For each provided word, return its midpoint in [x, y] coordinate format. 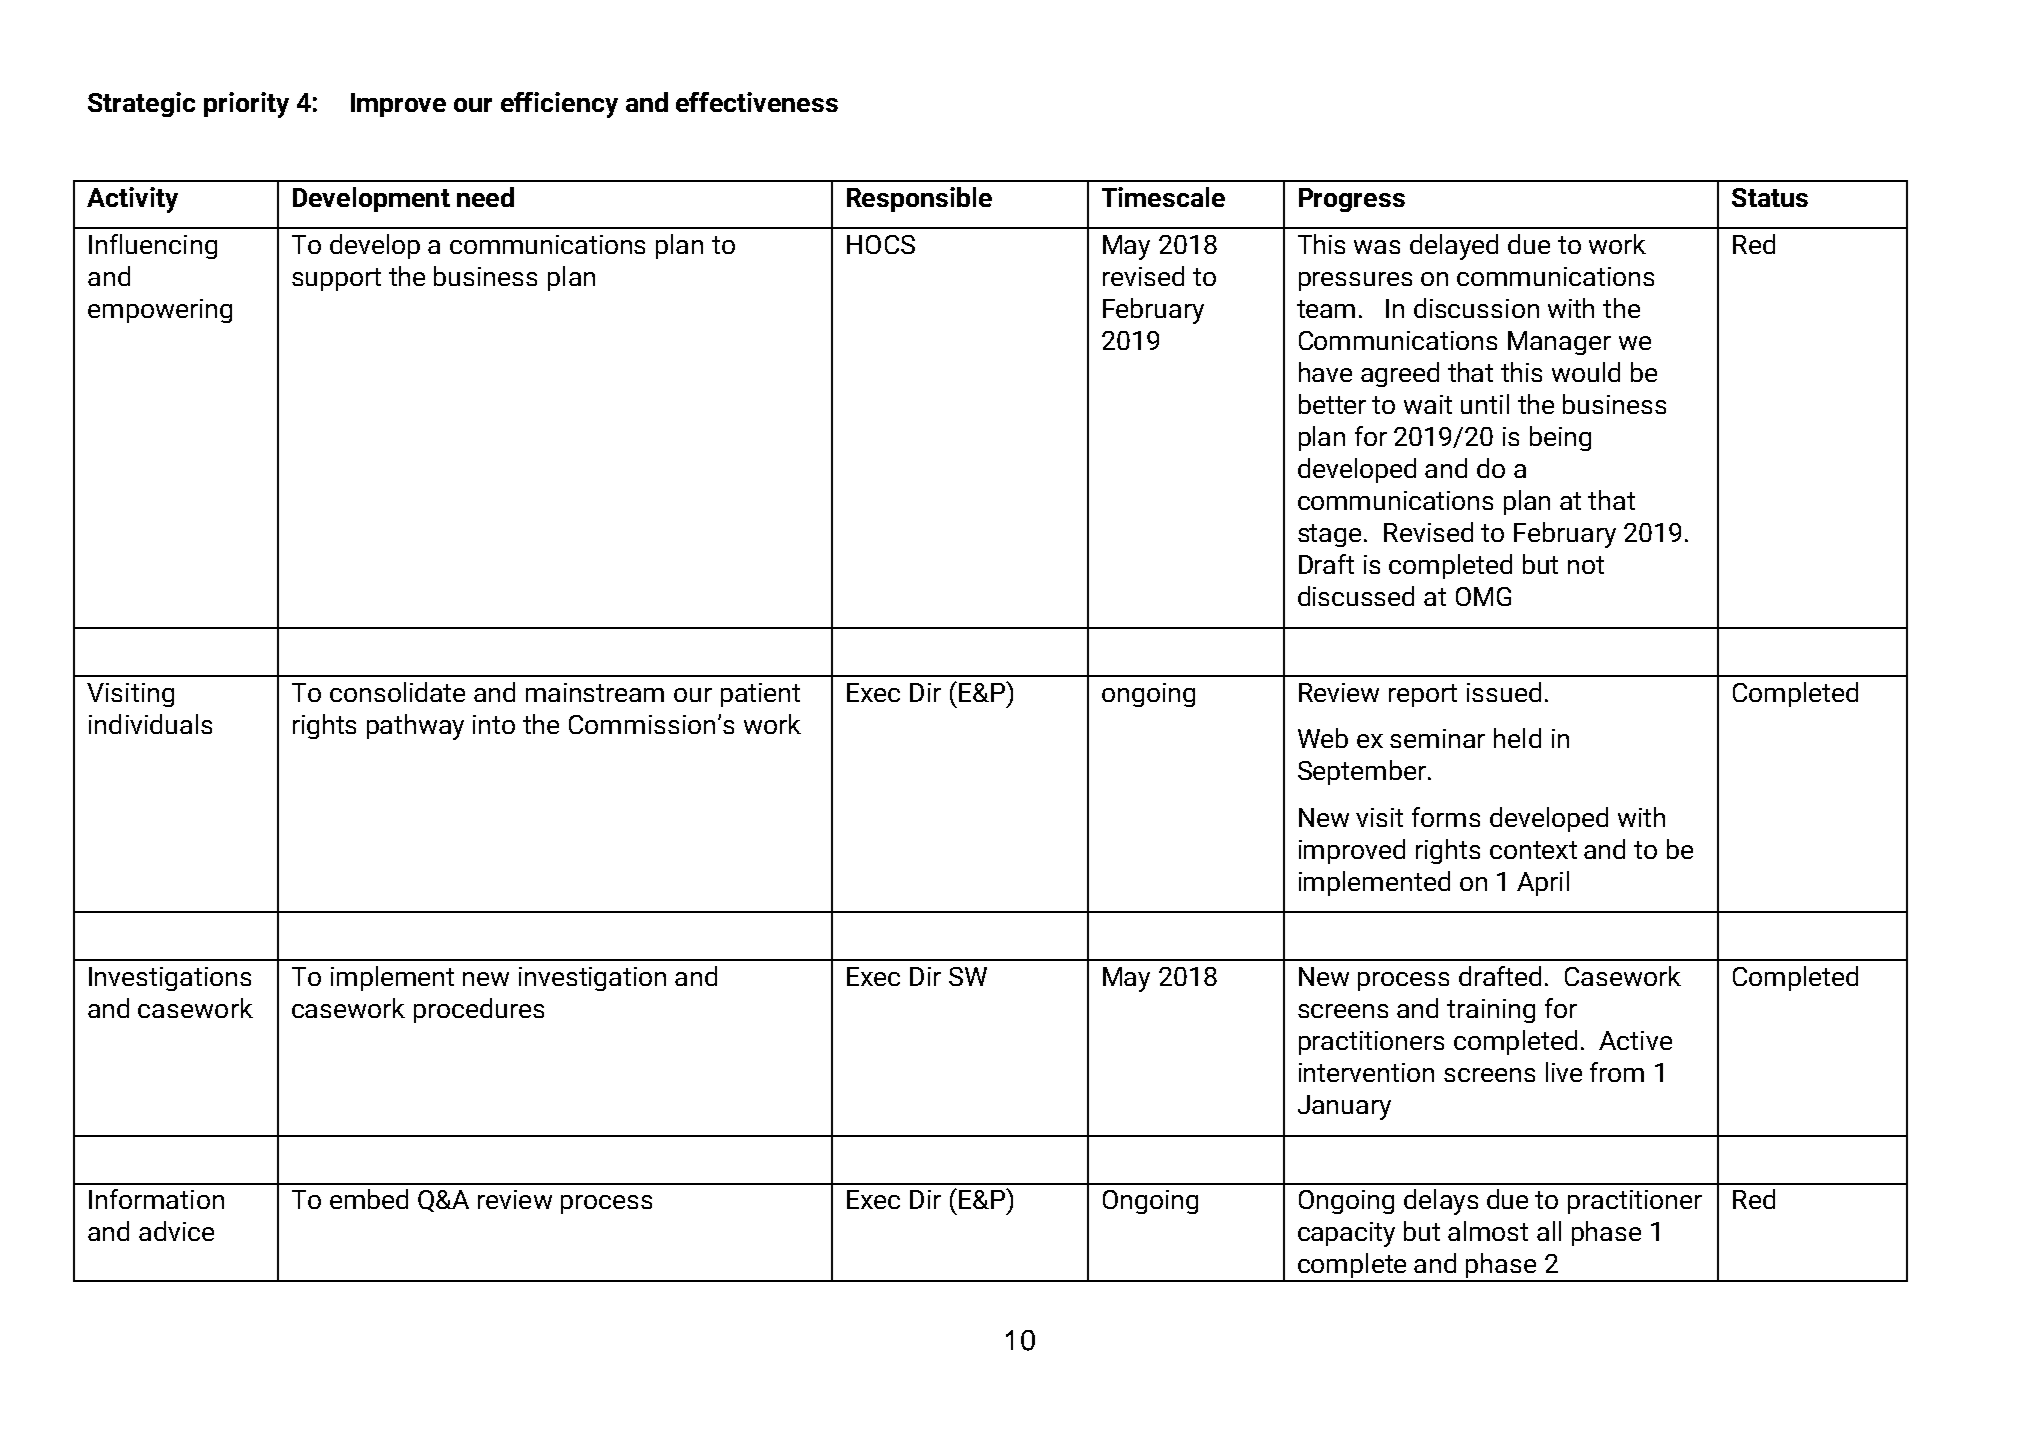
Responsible [919, 199]
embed [369, 1199]
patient [760, 695]
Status [1770, 197]
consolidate [397, 692]
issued [1504, 692]
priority [246, 105]
